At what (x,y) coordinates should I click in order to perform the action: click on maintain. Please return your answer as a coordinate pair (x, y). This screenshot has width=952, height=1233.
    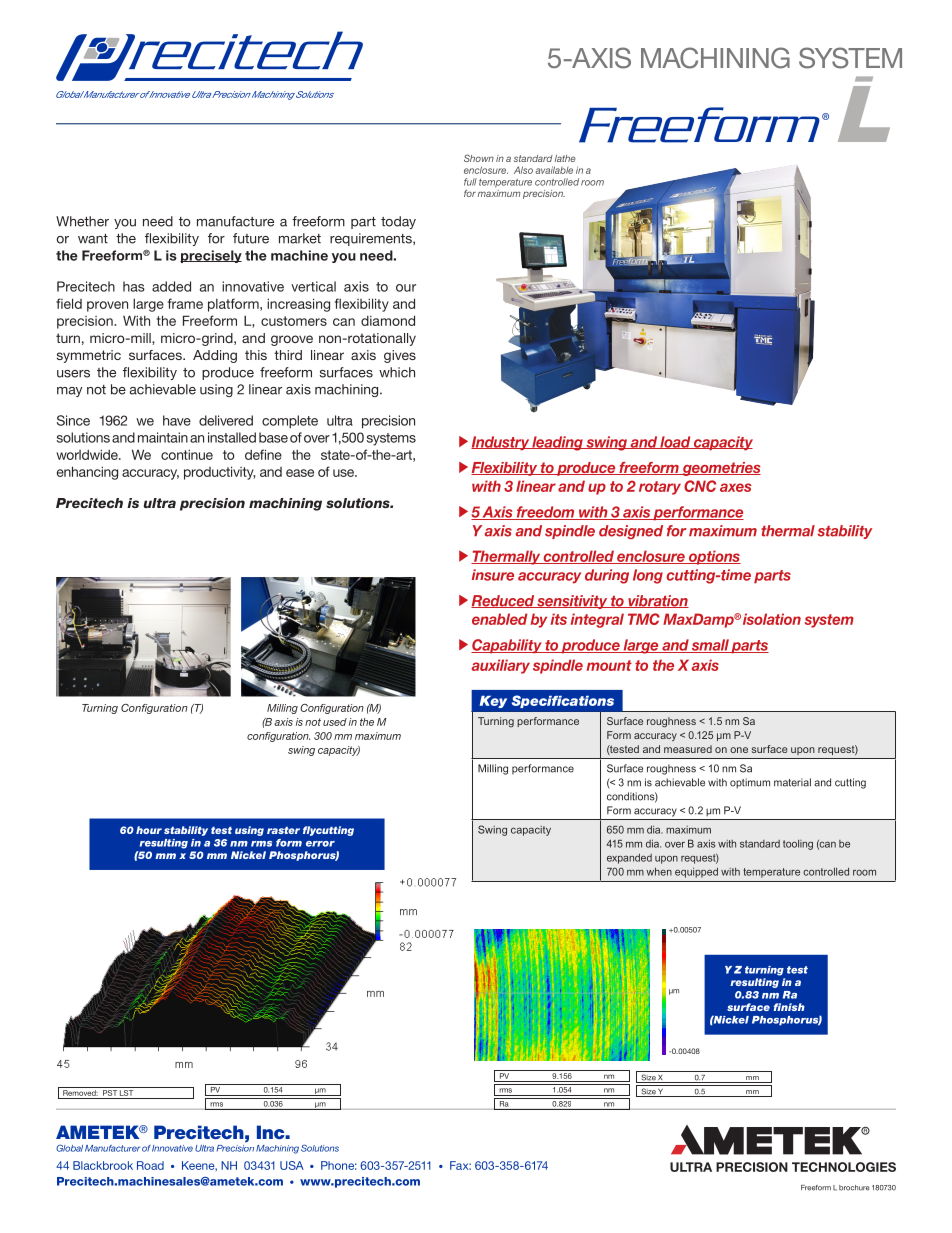
    Looking at the image, I should click on (163, 437).
